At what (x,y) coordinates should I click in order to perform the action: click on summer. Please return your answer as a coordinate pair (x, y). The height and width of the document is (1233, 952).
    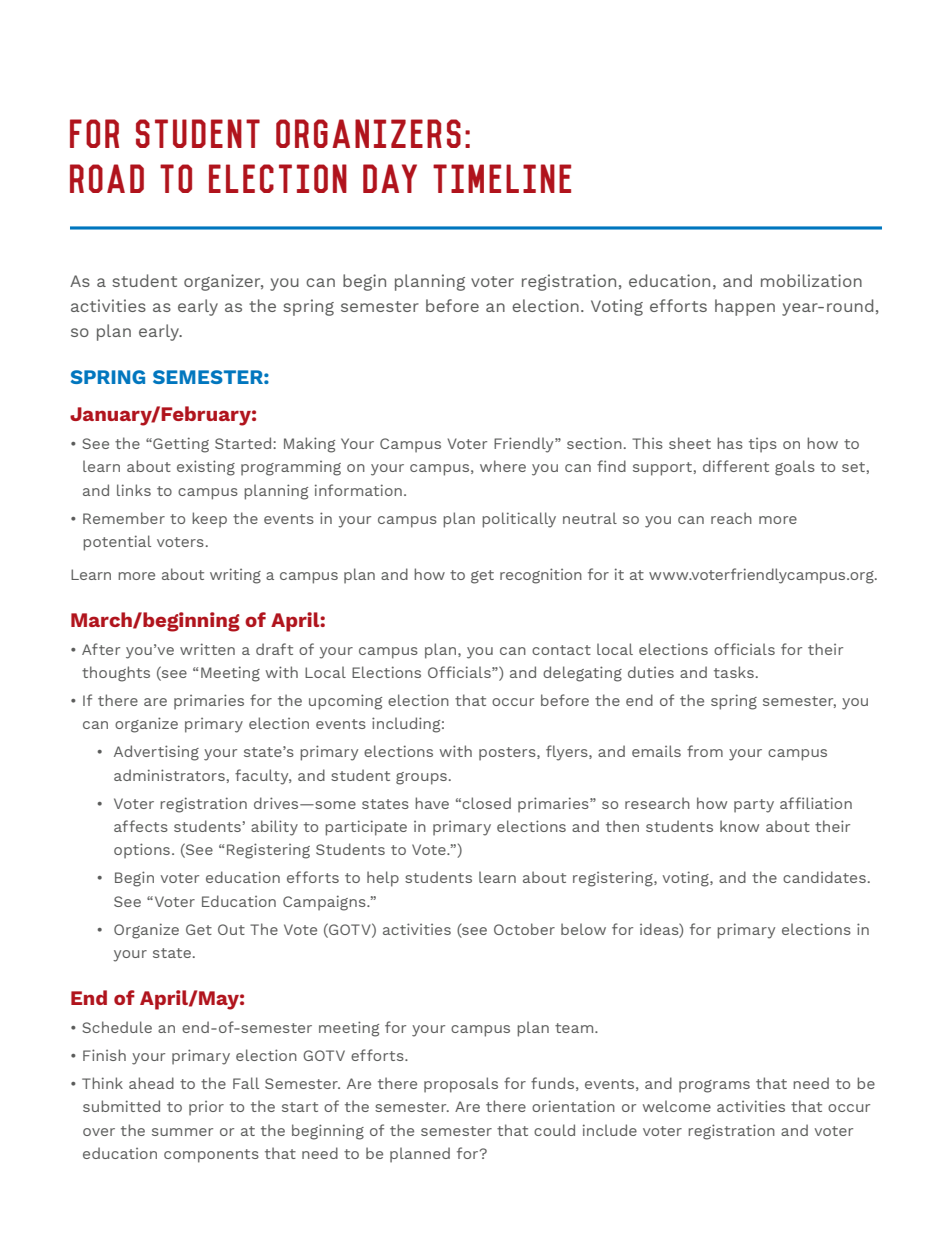
    Looking at the image, I should click on (182, 1132).
